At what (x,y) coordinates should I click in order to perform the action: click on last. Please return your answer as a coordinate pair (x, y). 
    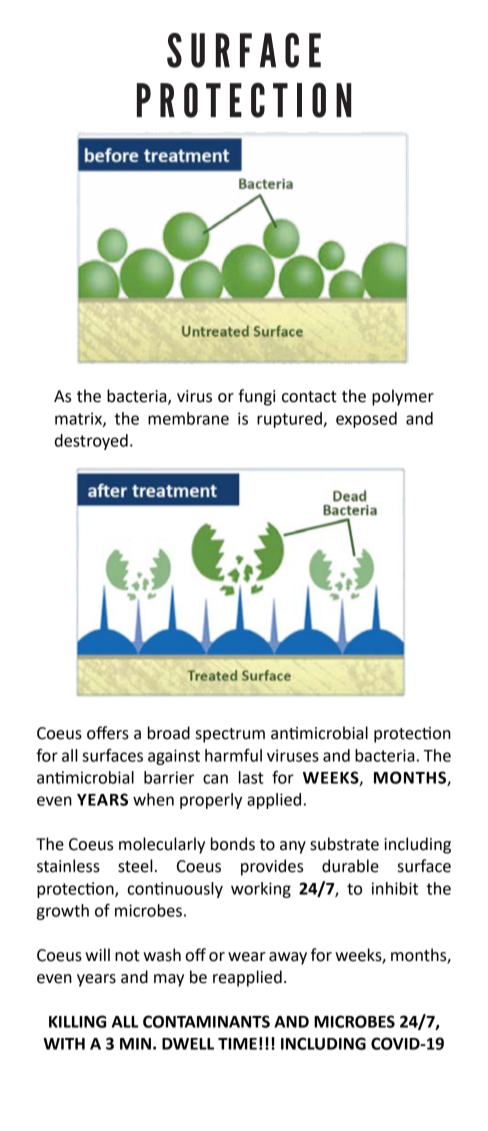
    Looking at the image, I should click on (251, 777).
